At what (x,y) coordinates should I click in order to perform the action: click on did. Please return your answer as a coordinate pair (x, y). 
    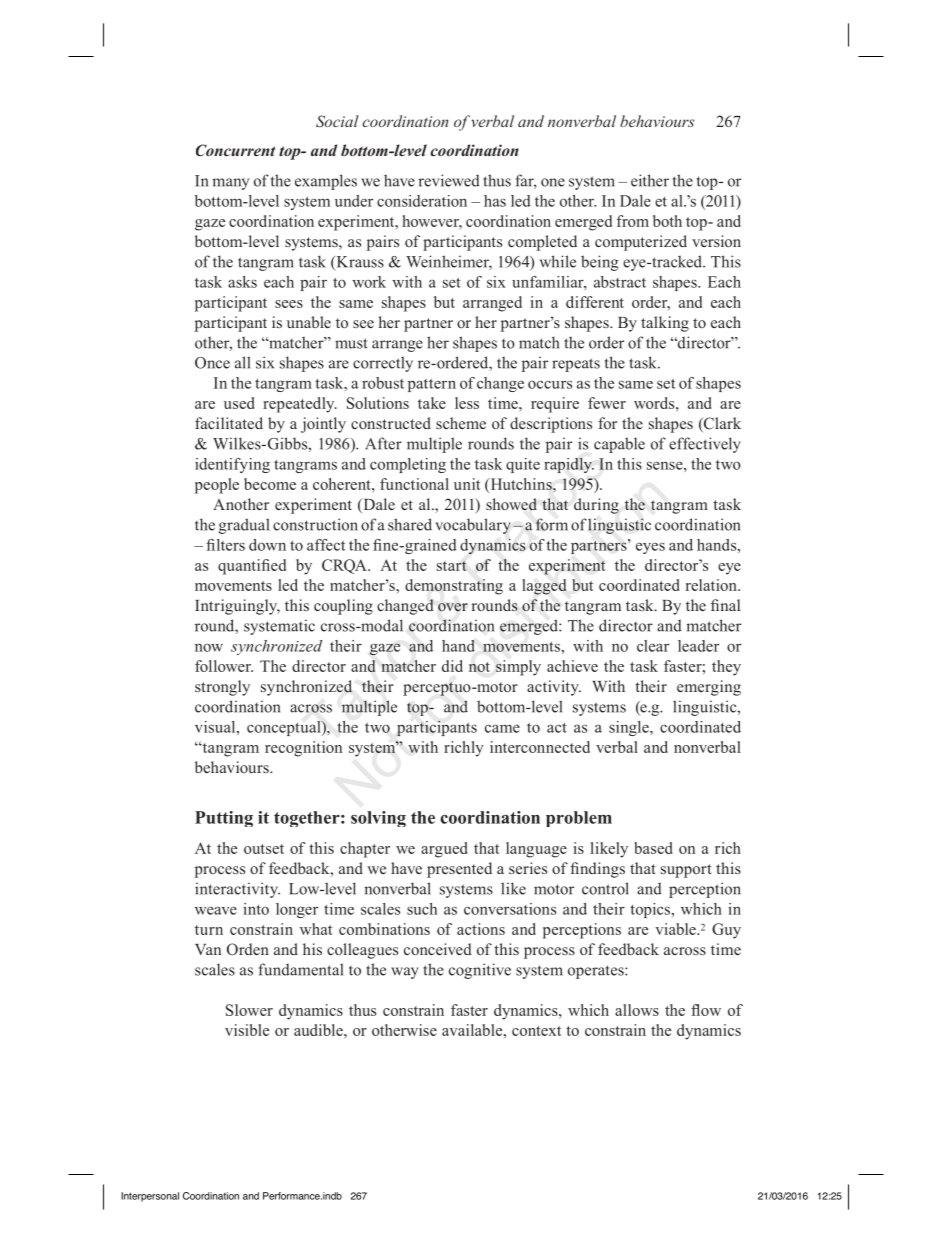
    Looking at the image, I should click on (452, 666).
